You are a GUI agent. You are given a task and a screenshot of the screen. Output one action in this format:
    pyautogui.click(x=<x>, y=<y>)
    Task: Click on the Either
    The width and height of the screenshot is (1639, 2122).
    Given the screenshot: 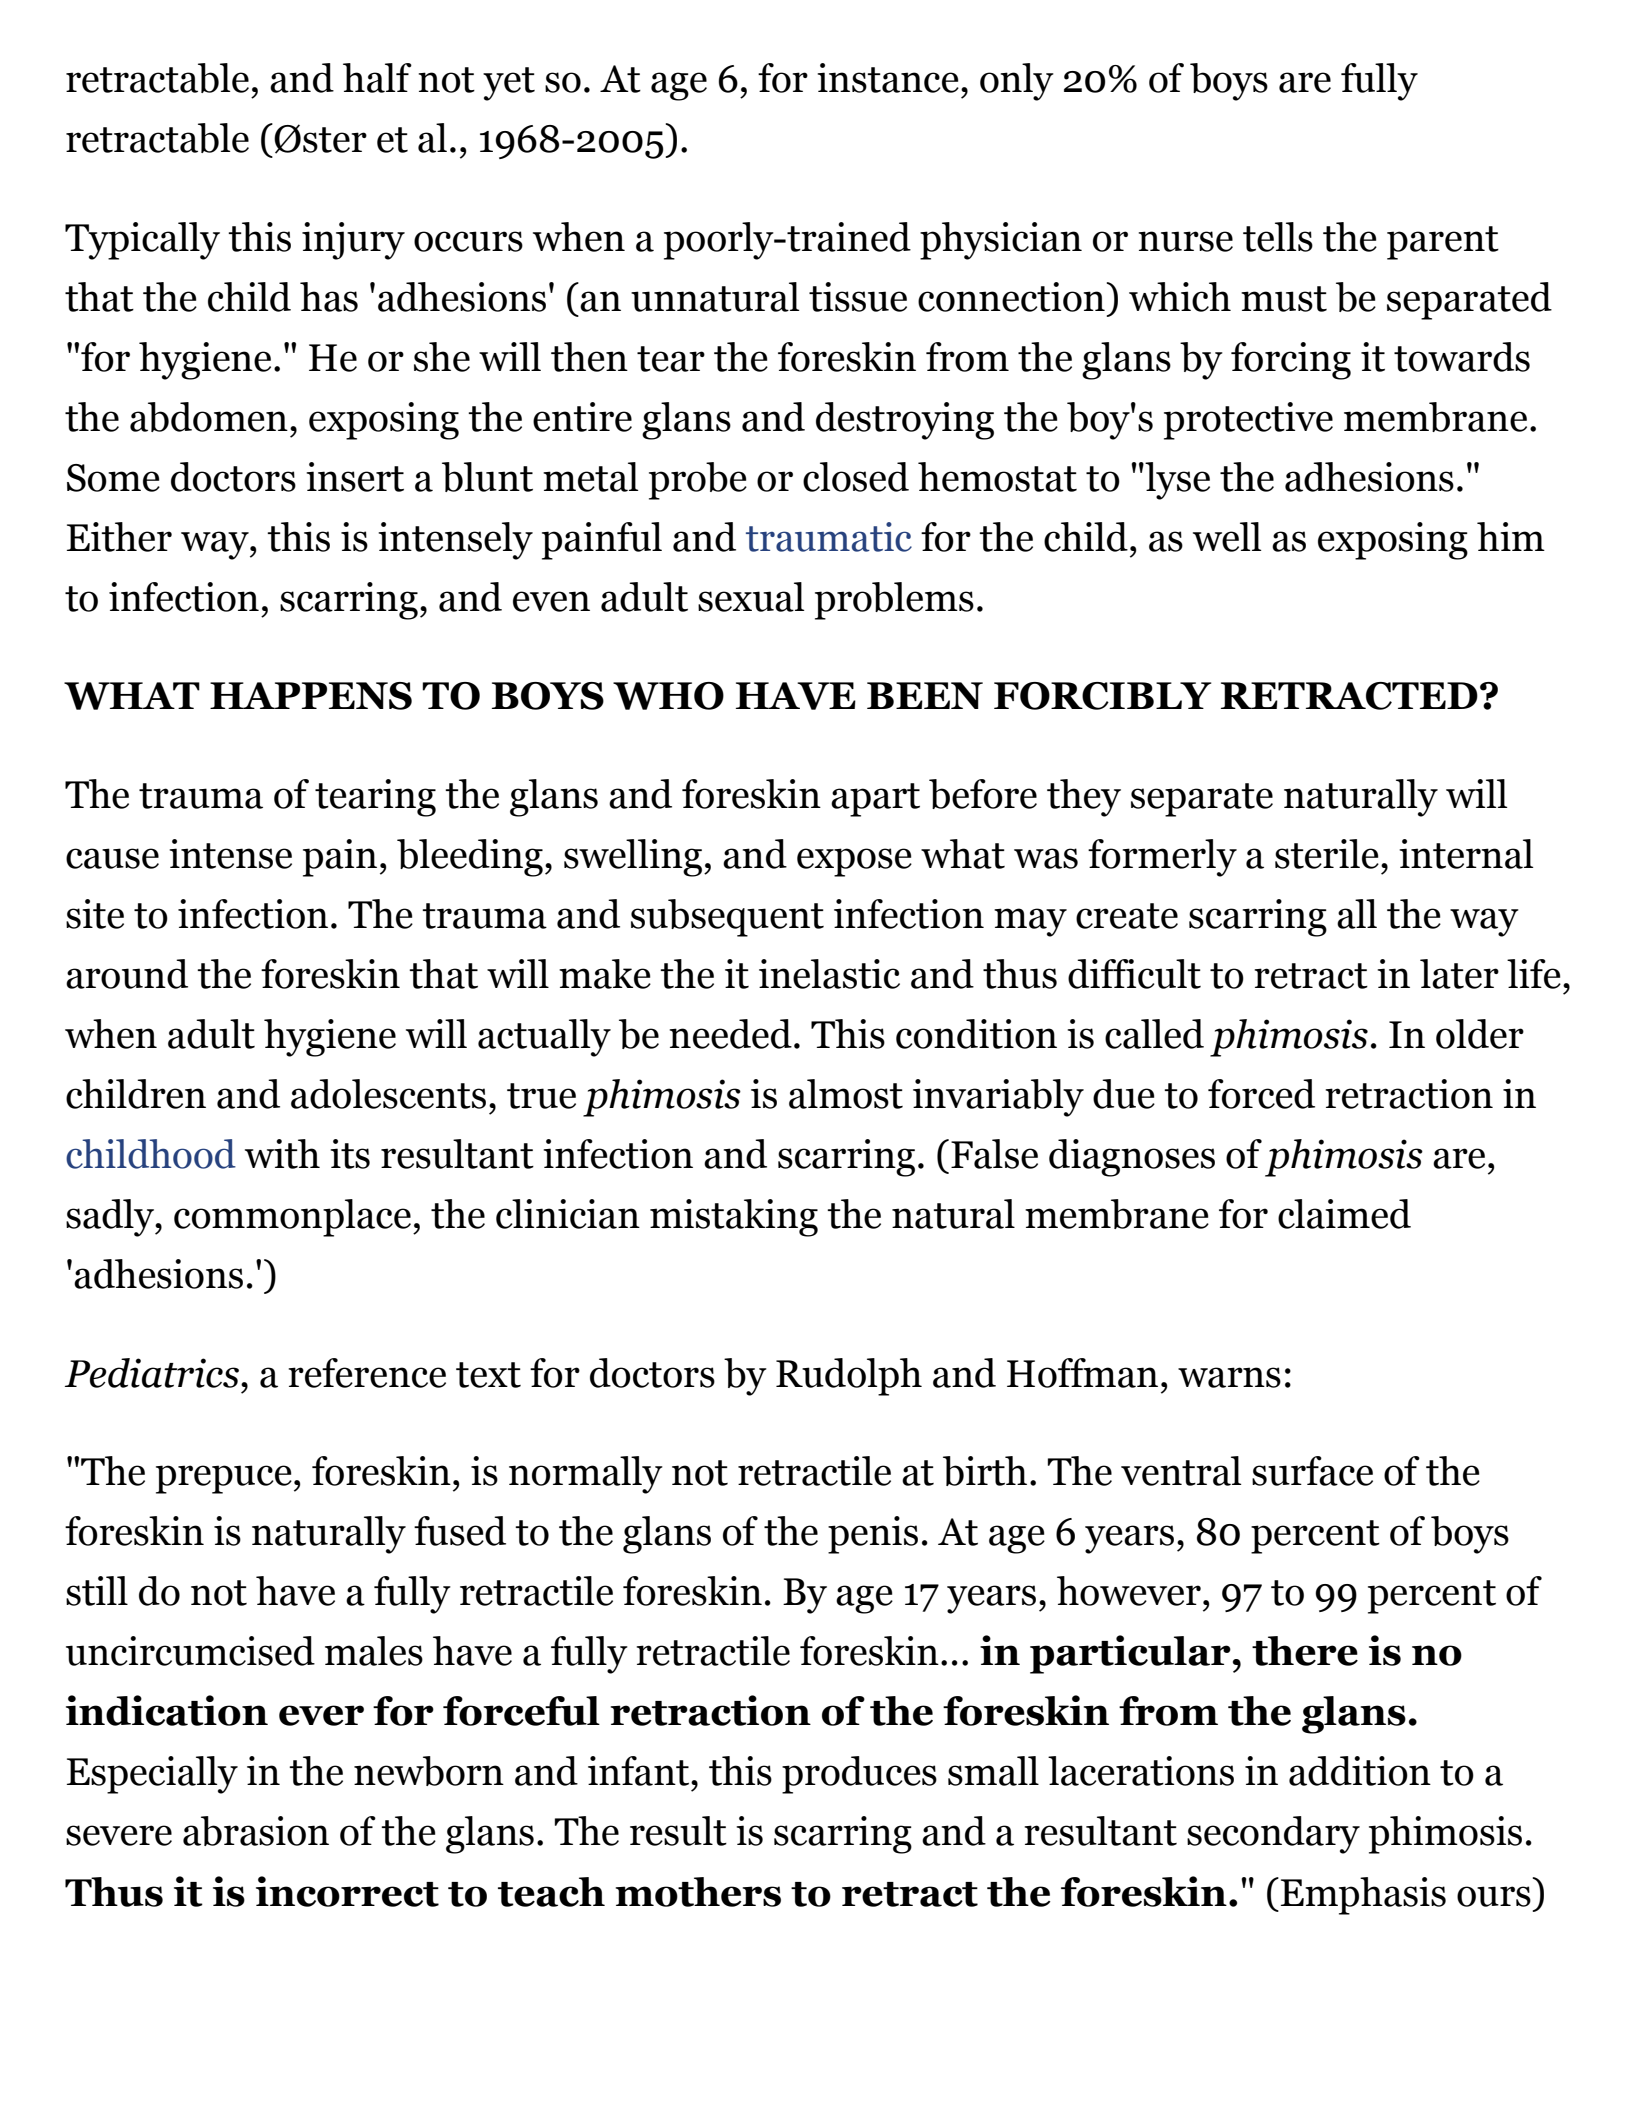 What is the action you would take?
    pyautogui.click(x=119, y=537)
